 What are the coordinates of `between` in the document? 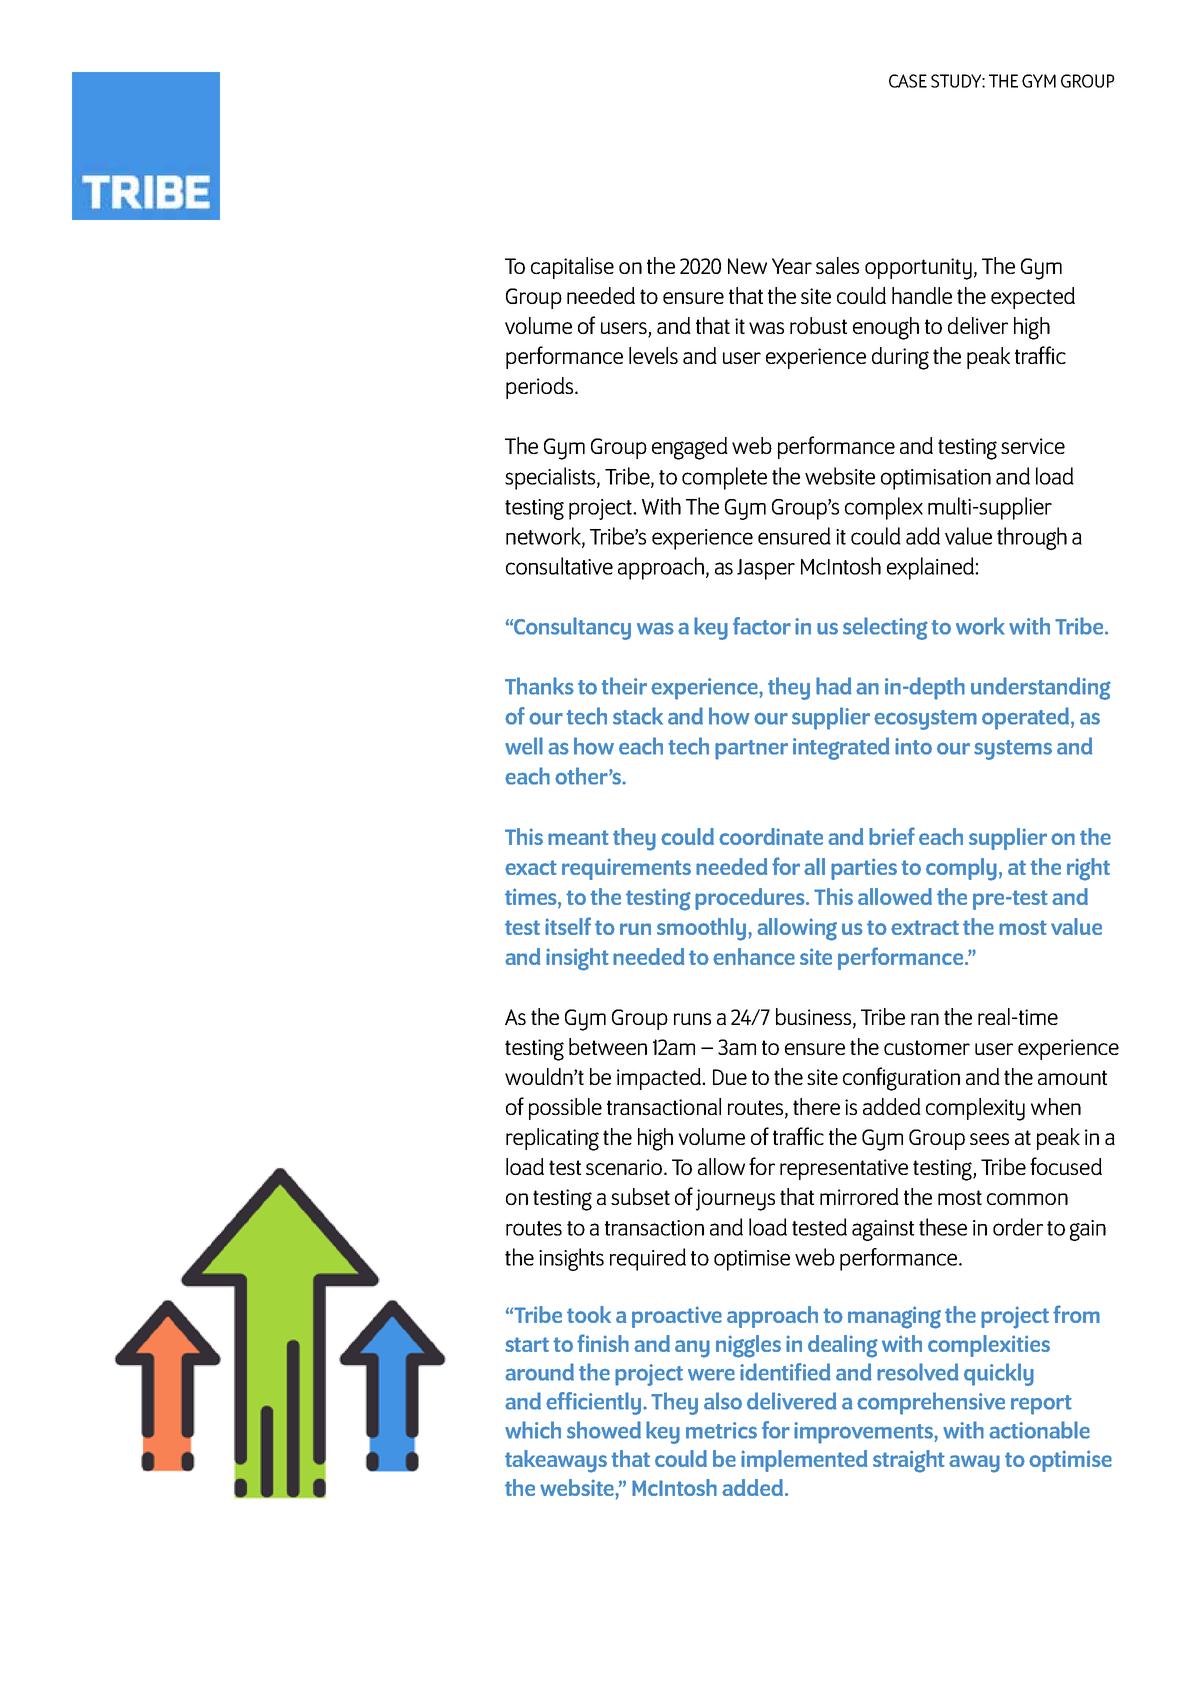 It's located at (608, 1046).
